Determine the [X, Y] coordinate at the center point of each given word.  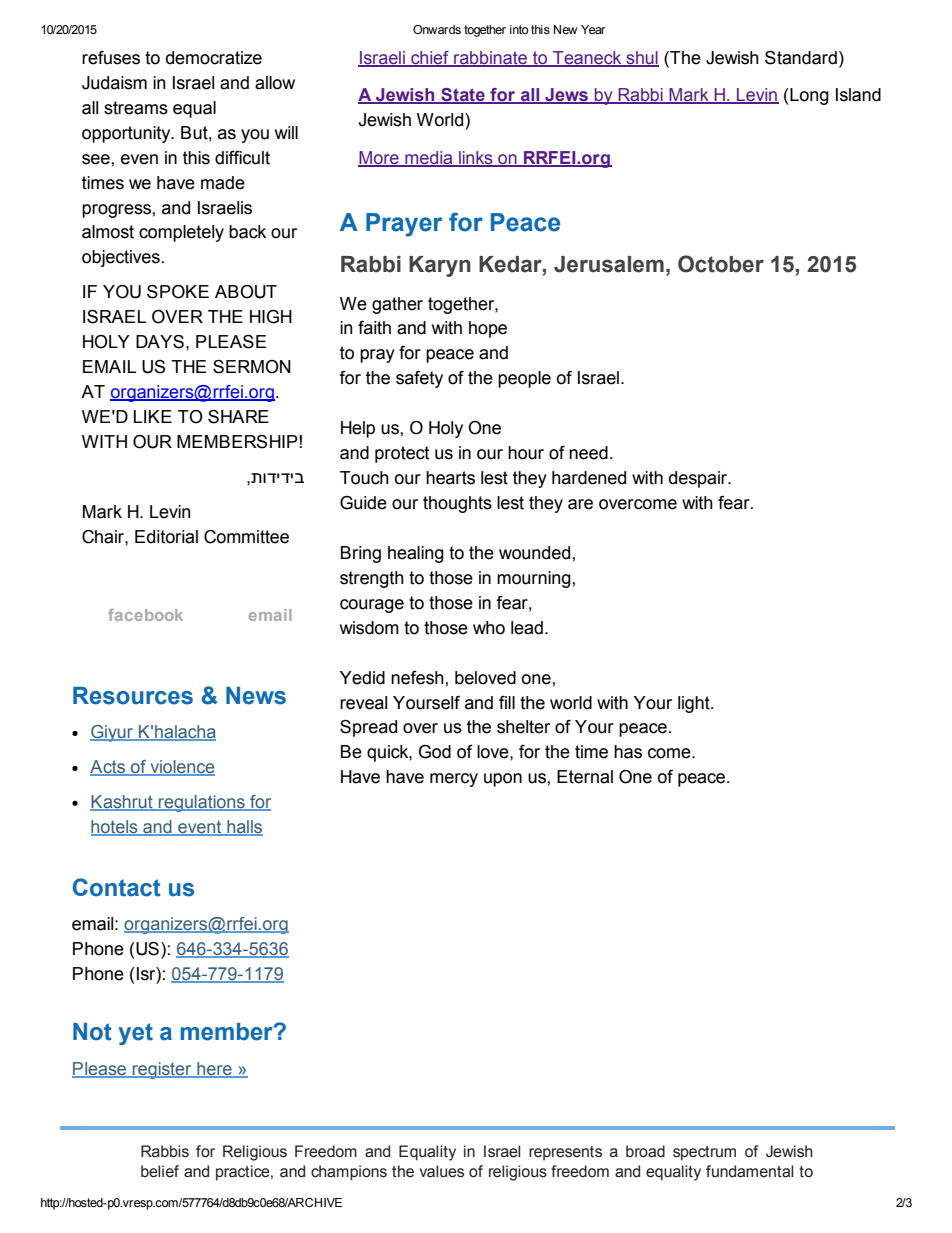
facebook [145, 615]
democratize [214, 58]
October [721, 264]
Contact [117, 887]
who [489, 628]
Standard [801, 58]
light [695, 704]
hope [488, 329]
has [628, 752]
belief [160, 1171]
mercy [454, 780]
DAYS [160, 342]
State [463, 96]
